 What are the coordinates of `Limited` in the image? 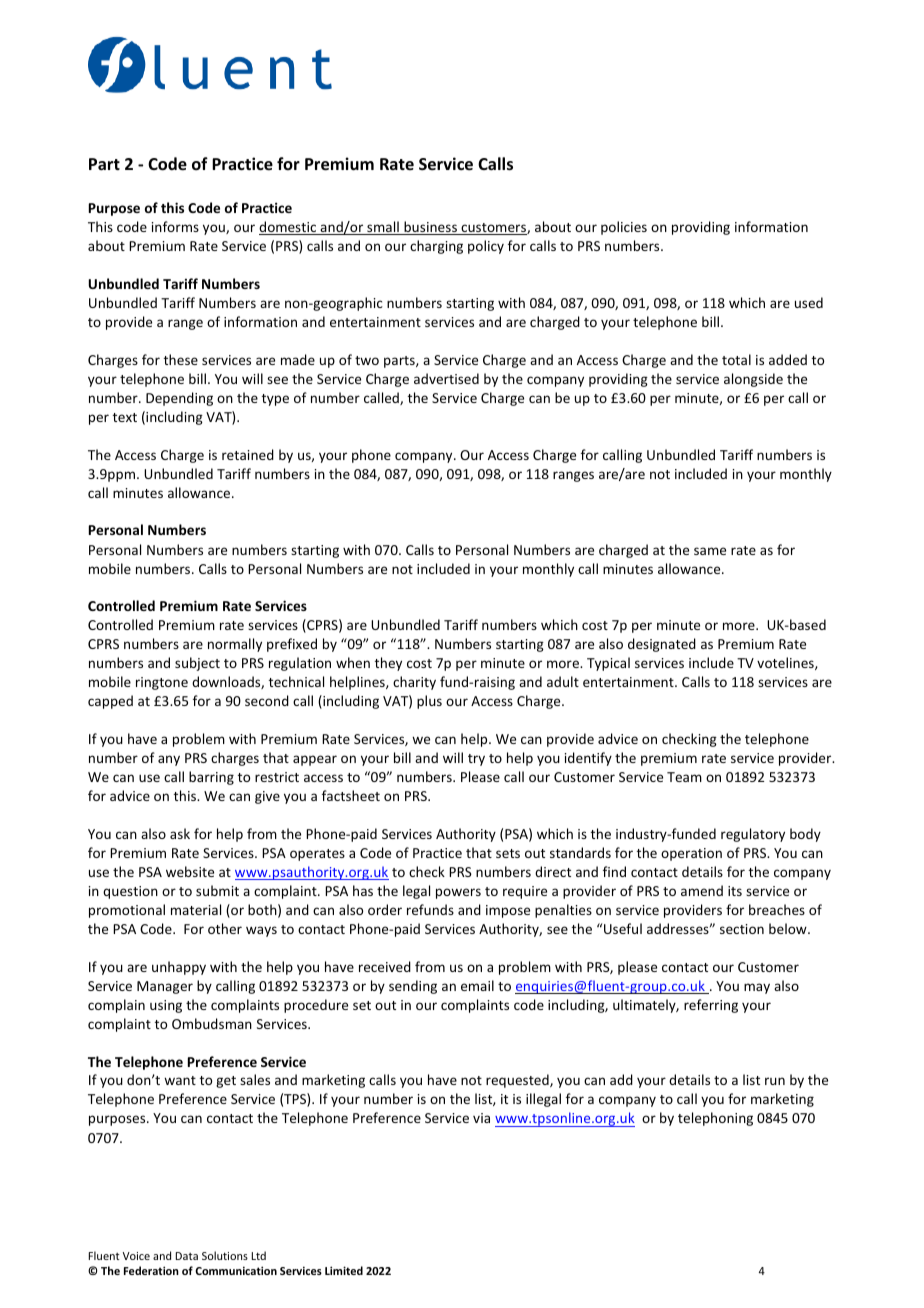 It's located at (344, 1270).
